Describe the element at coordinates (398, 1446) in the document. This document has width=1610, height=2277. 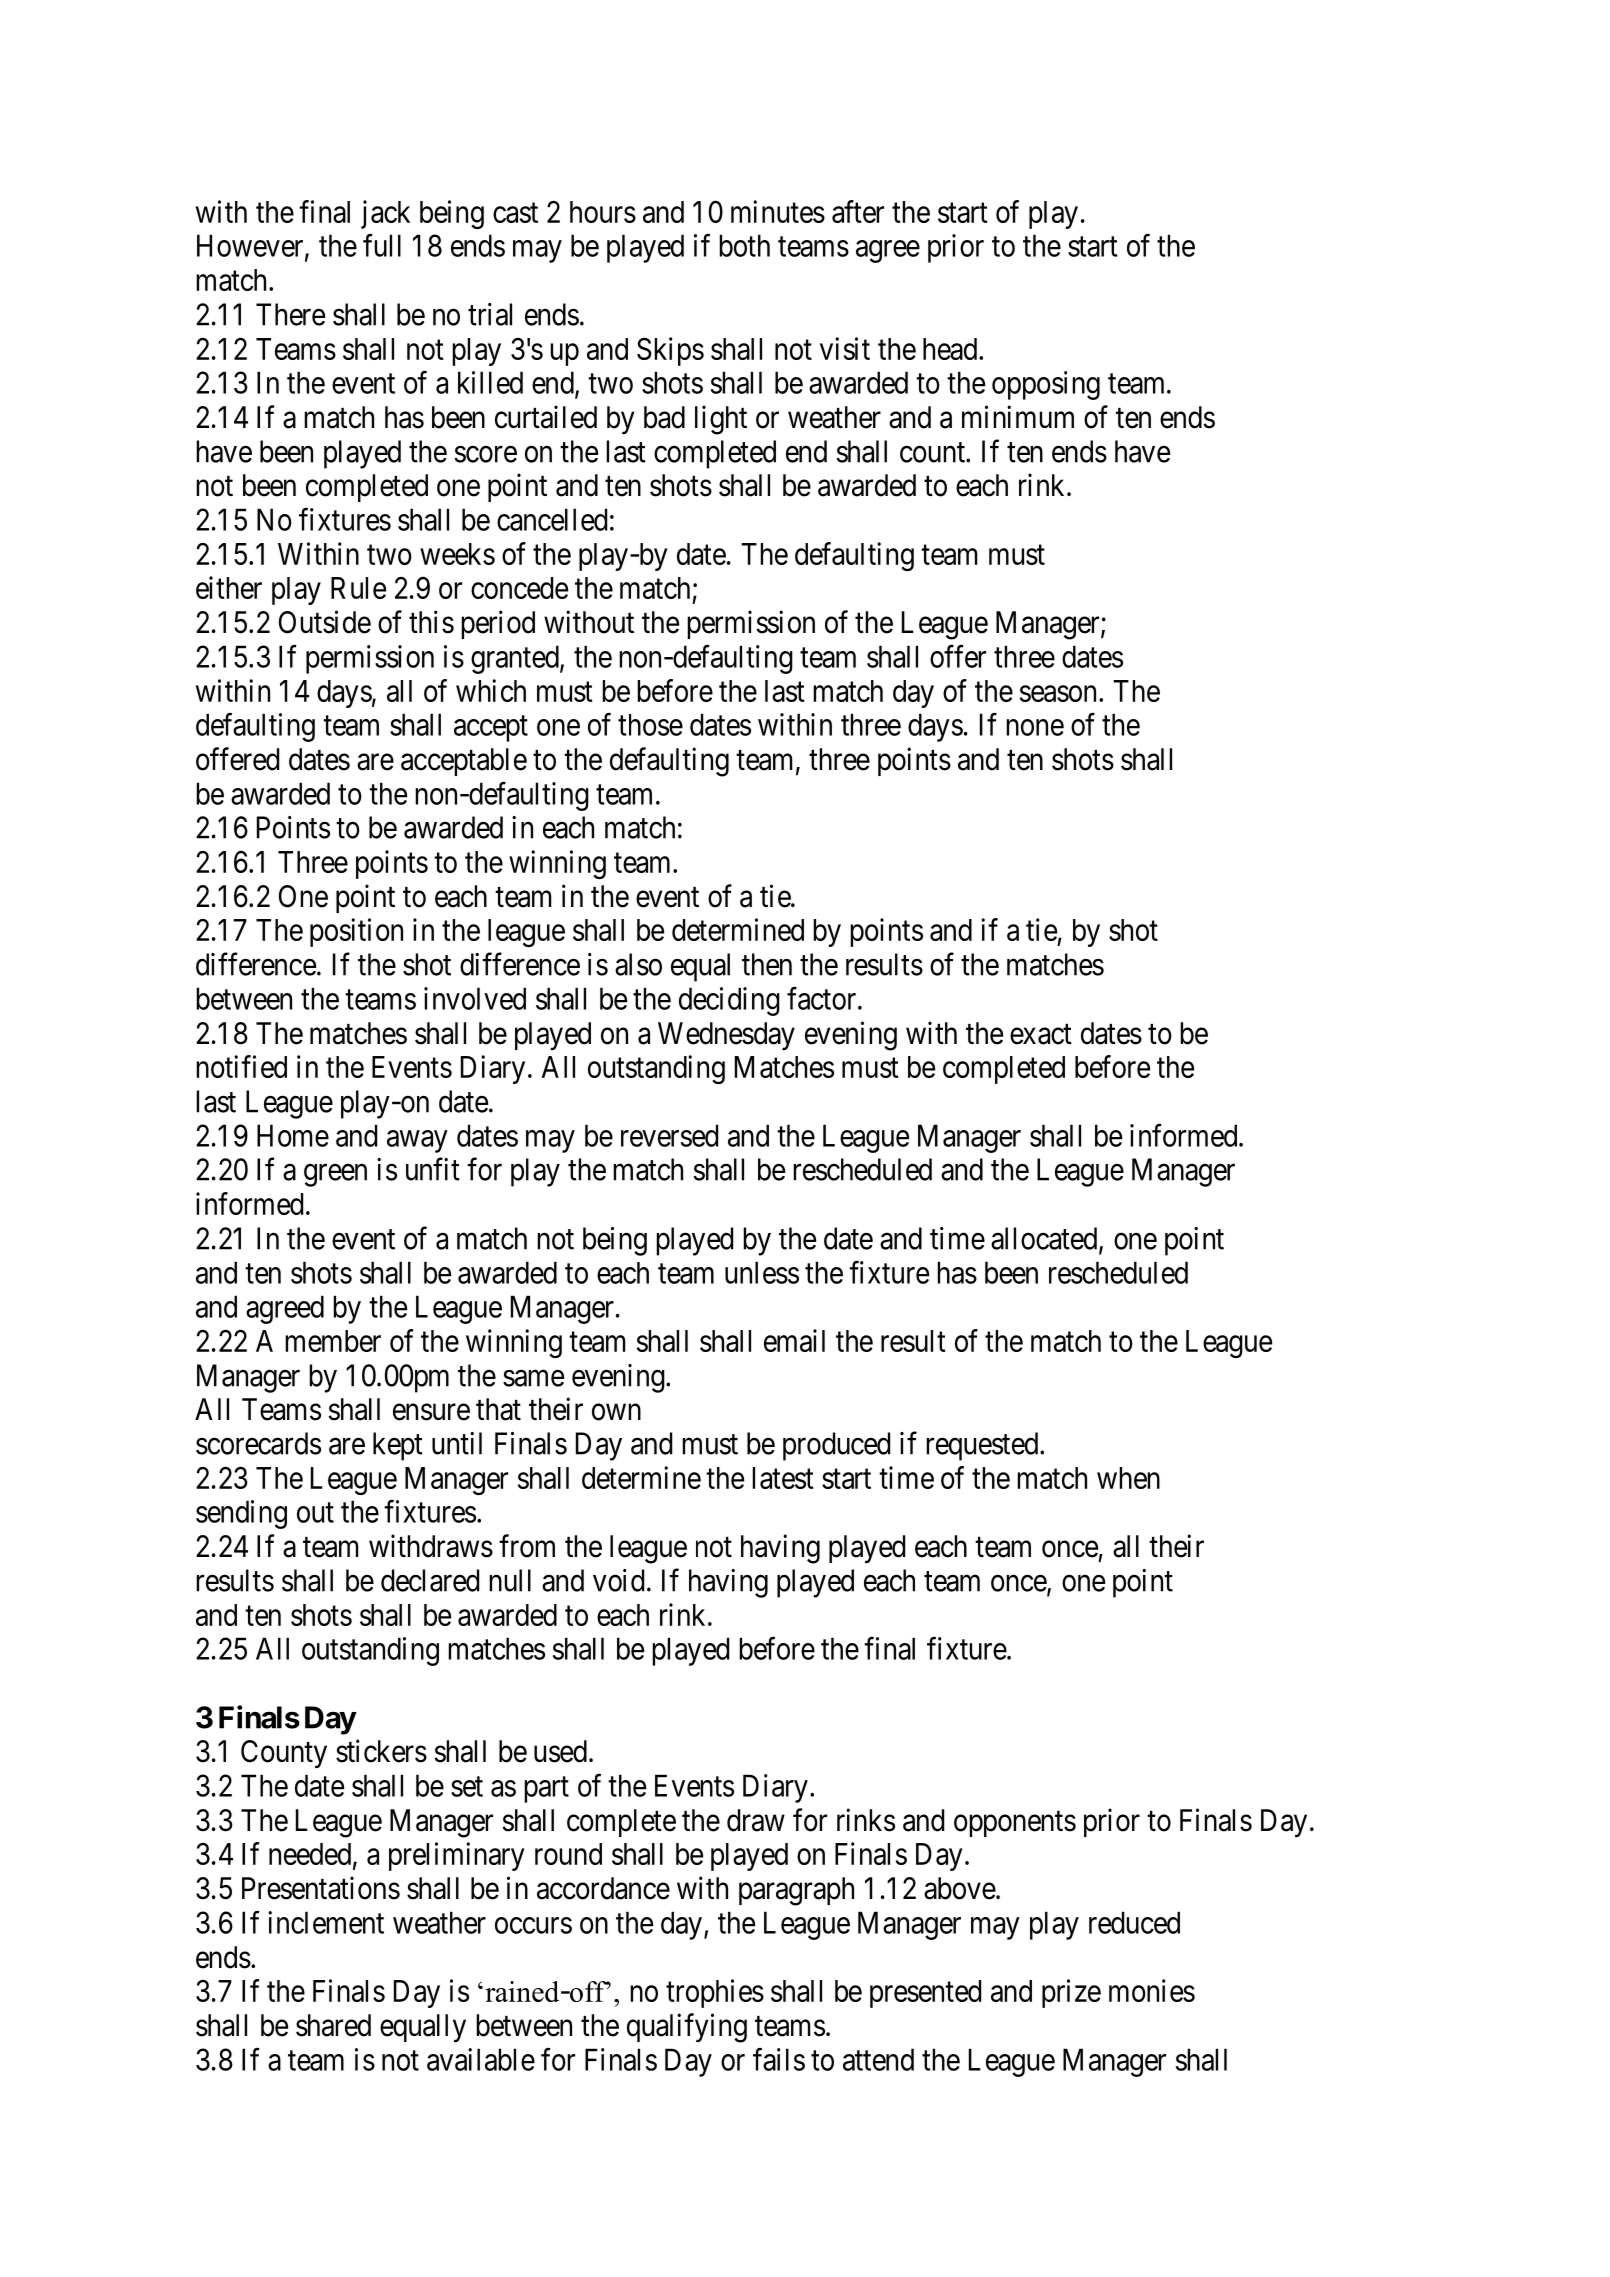
I see `kept` at that location.
